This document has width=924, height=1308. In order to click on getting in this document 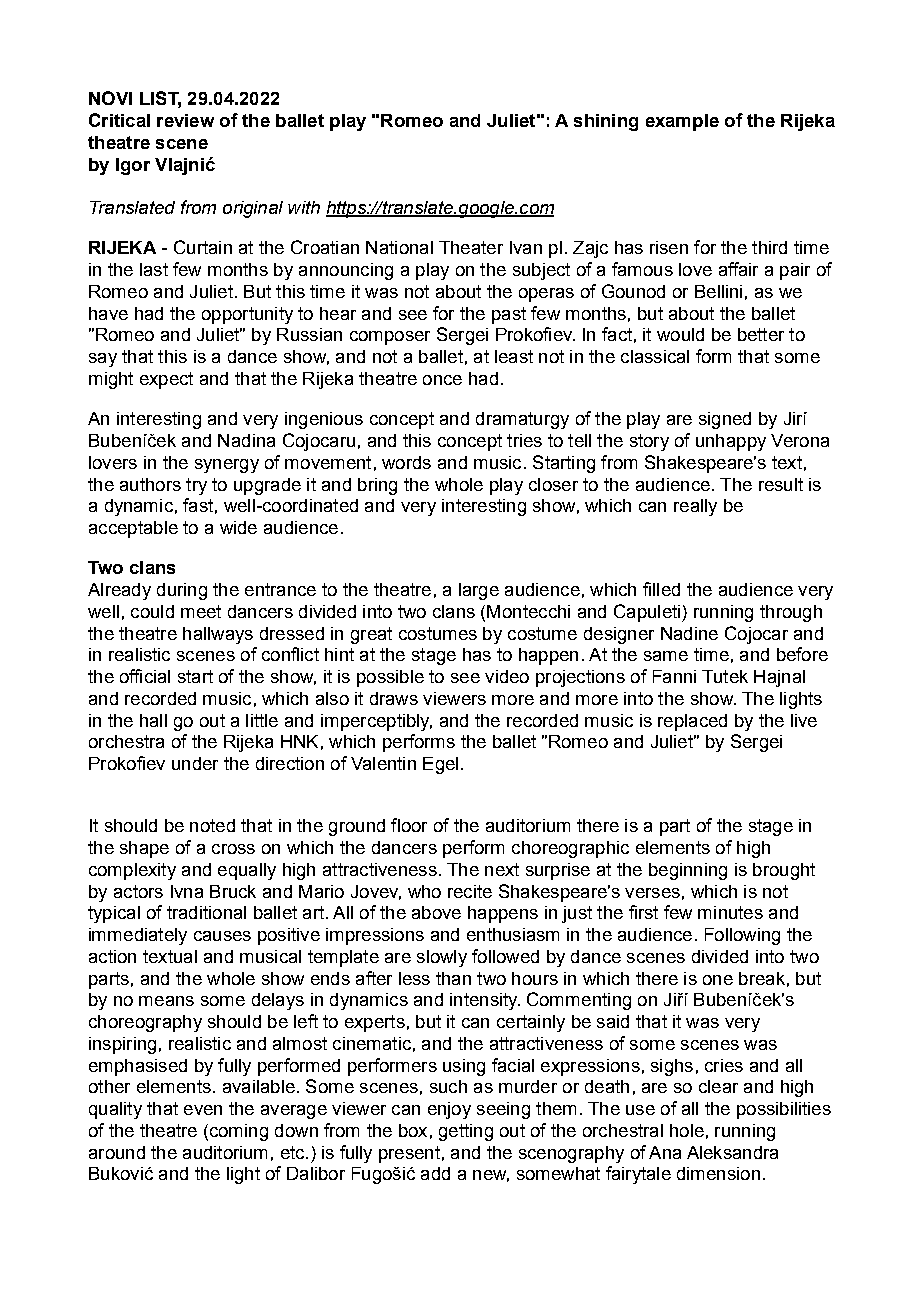, I will do `click(466, 1132)`.
